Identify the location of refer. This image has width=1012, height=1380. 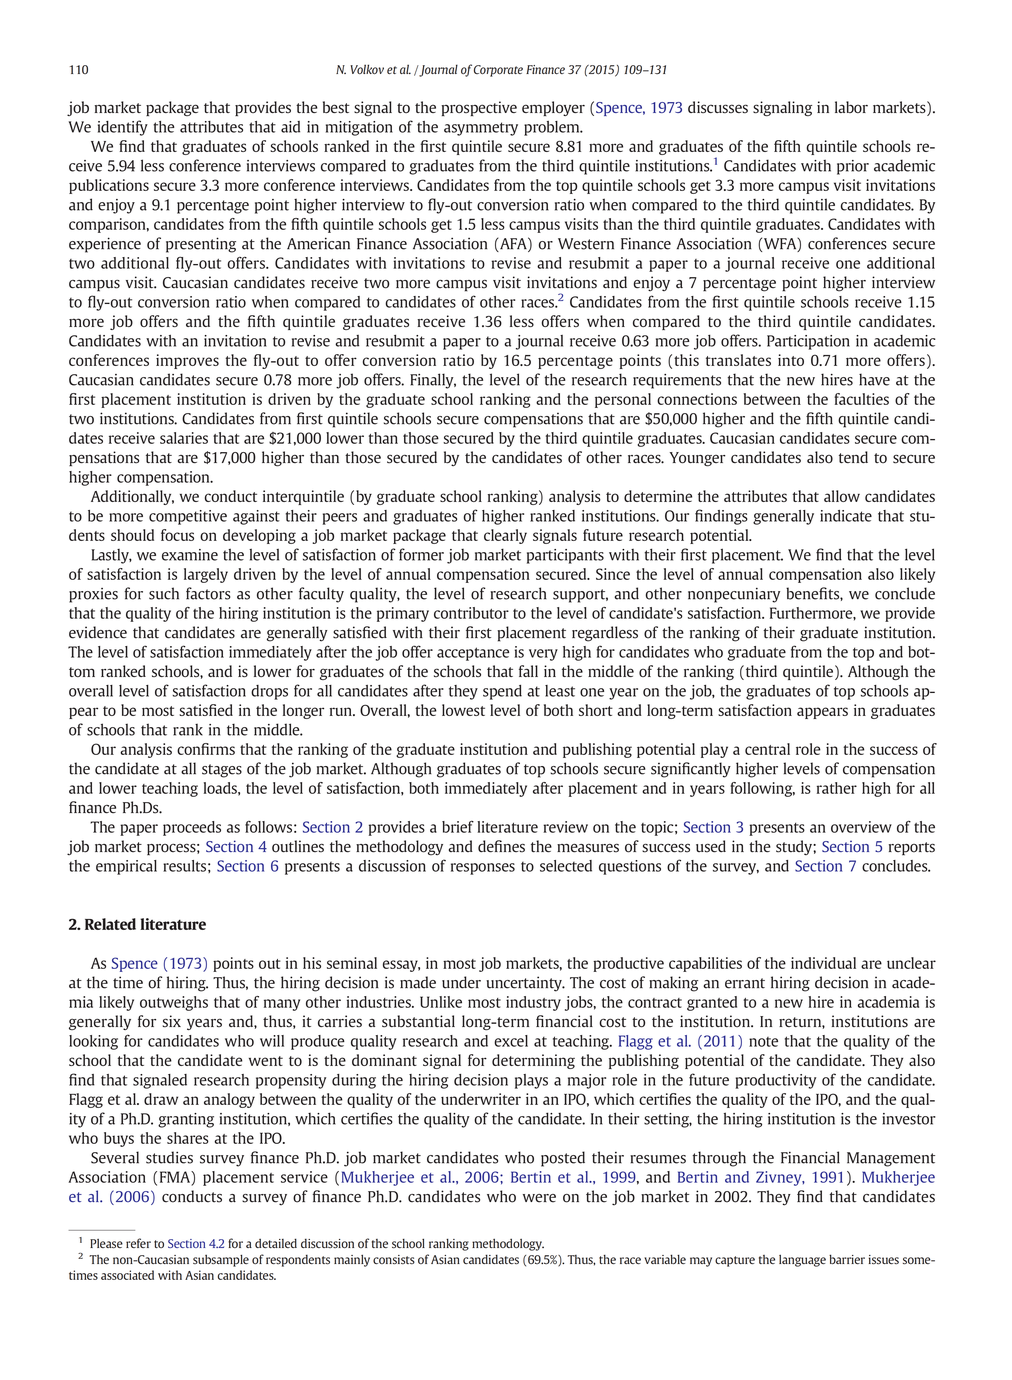
(138, 1243).
